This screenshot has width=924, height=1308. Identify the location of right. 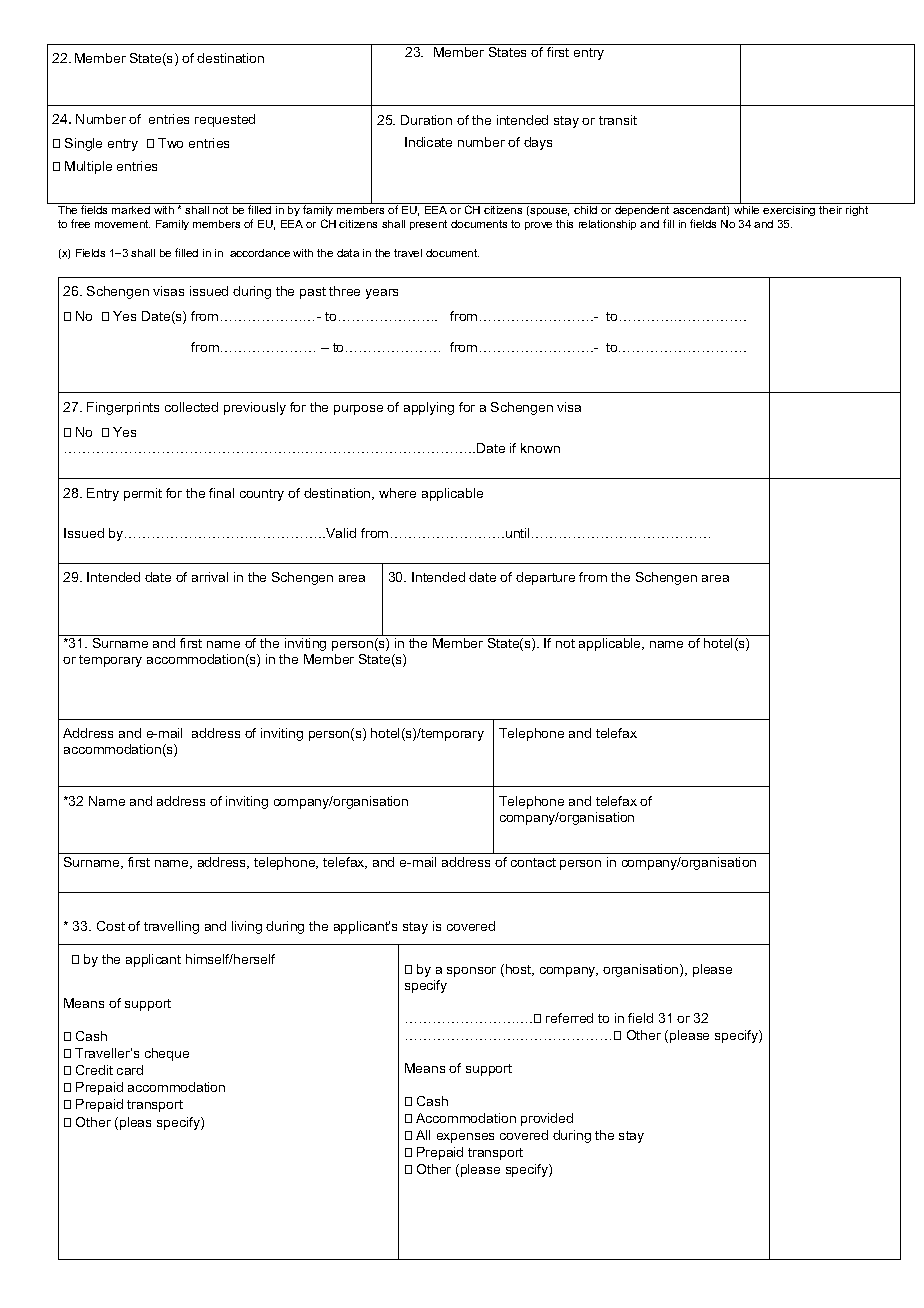
(857, 211).
